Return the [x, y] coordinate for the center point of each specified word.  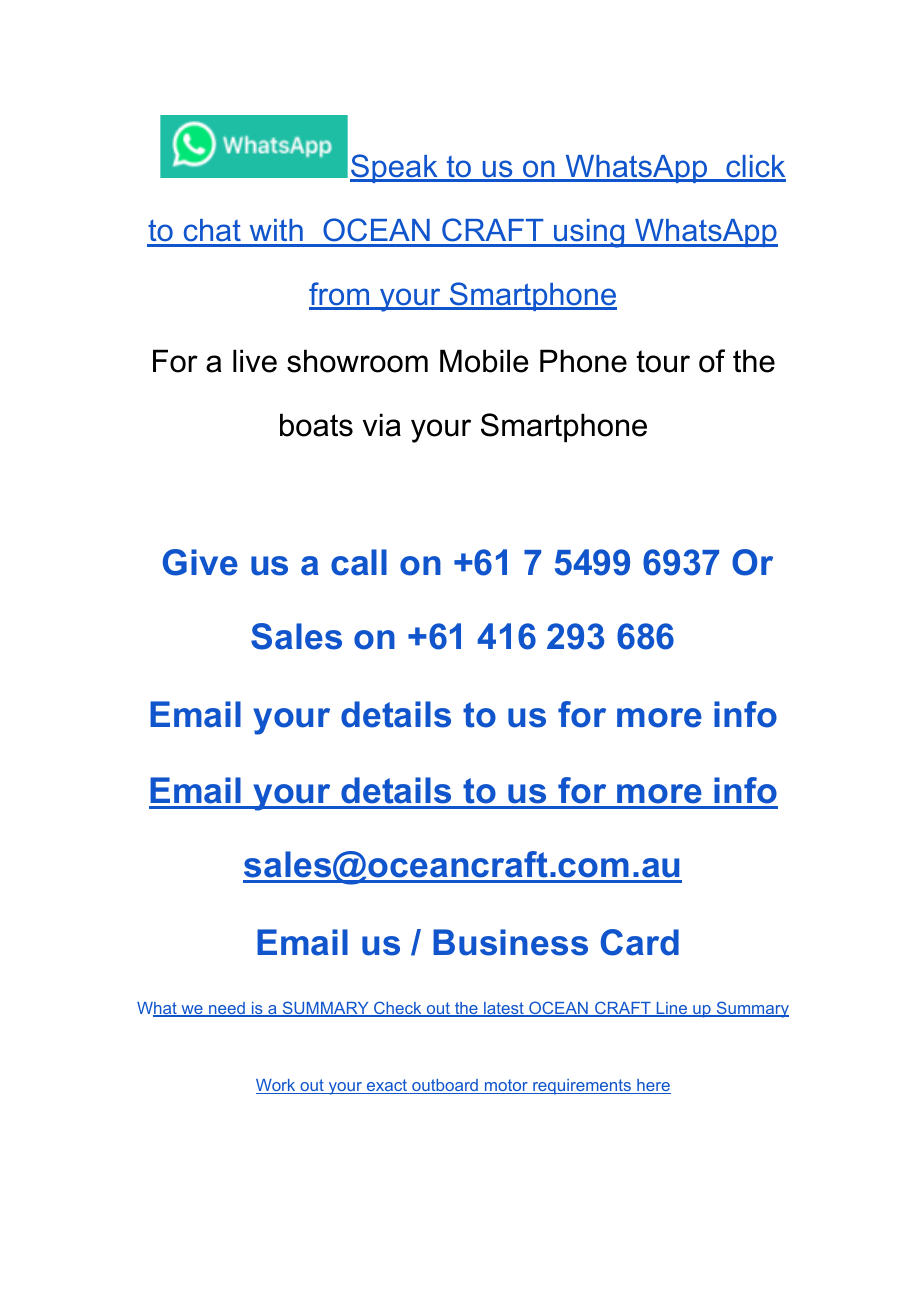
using [589, 233]
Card [640, 942]
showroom [357, 361]
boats [316, 425]
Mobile [484, 361]
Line [672, 1009]
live [255, 361]
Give [200, 562]
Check [398, 1009]
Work [277, 1086]
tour [663, 361]
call [359, 562]
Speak [395, 168]
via [382, 425]
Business [510, 942]
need [227, 1009]
